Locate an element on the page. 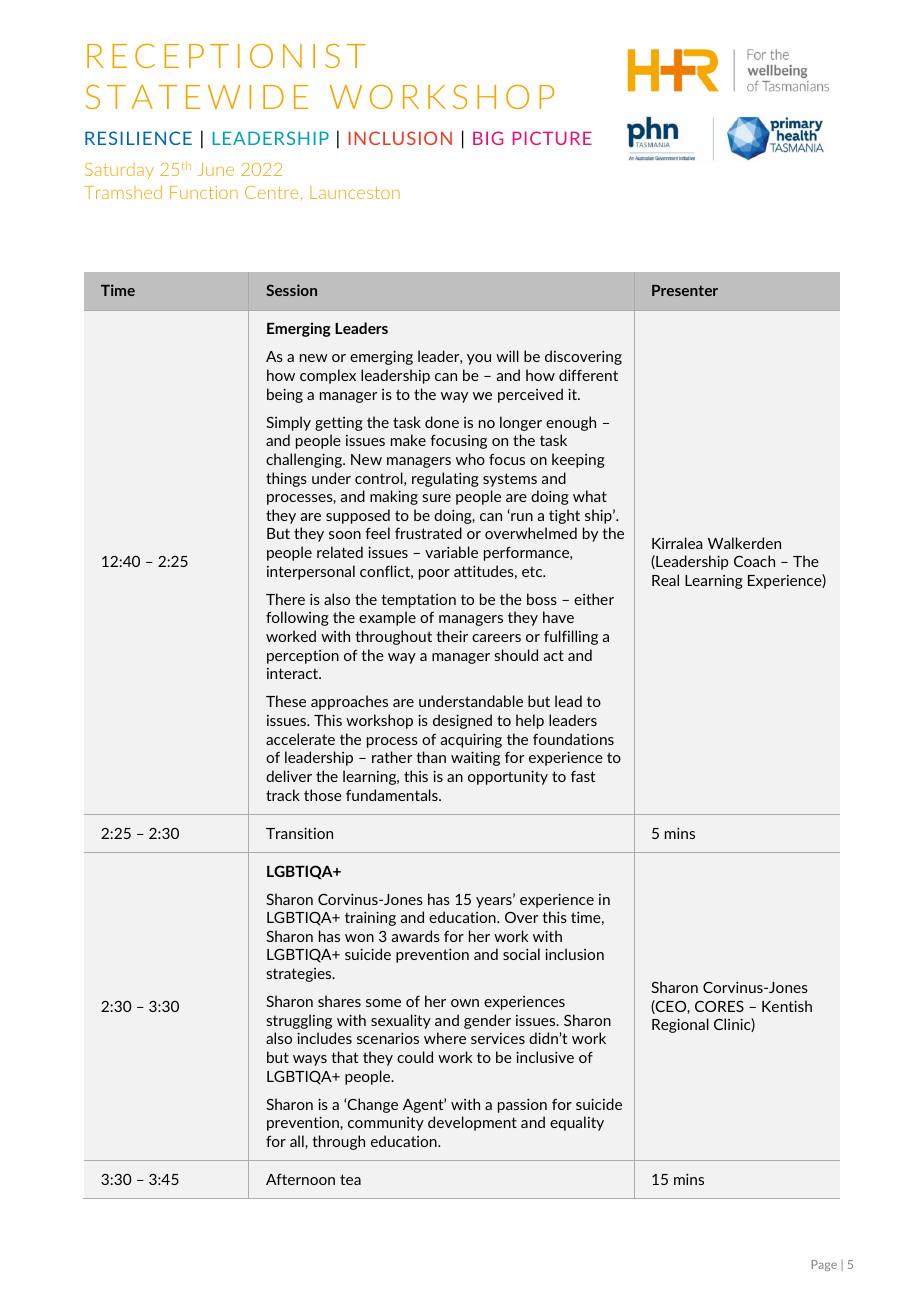 The width and height of the image is (924, 1308). BIG is located at coordinates (488, 138).
